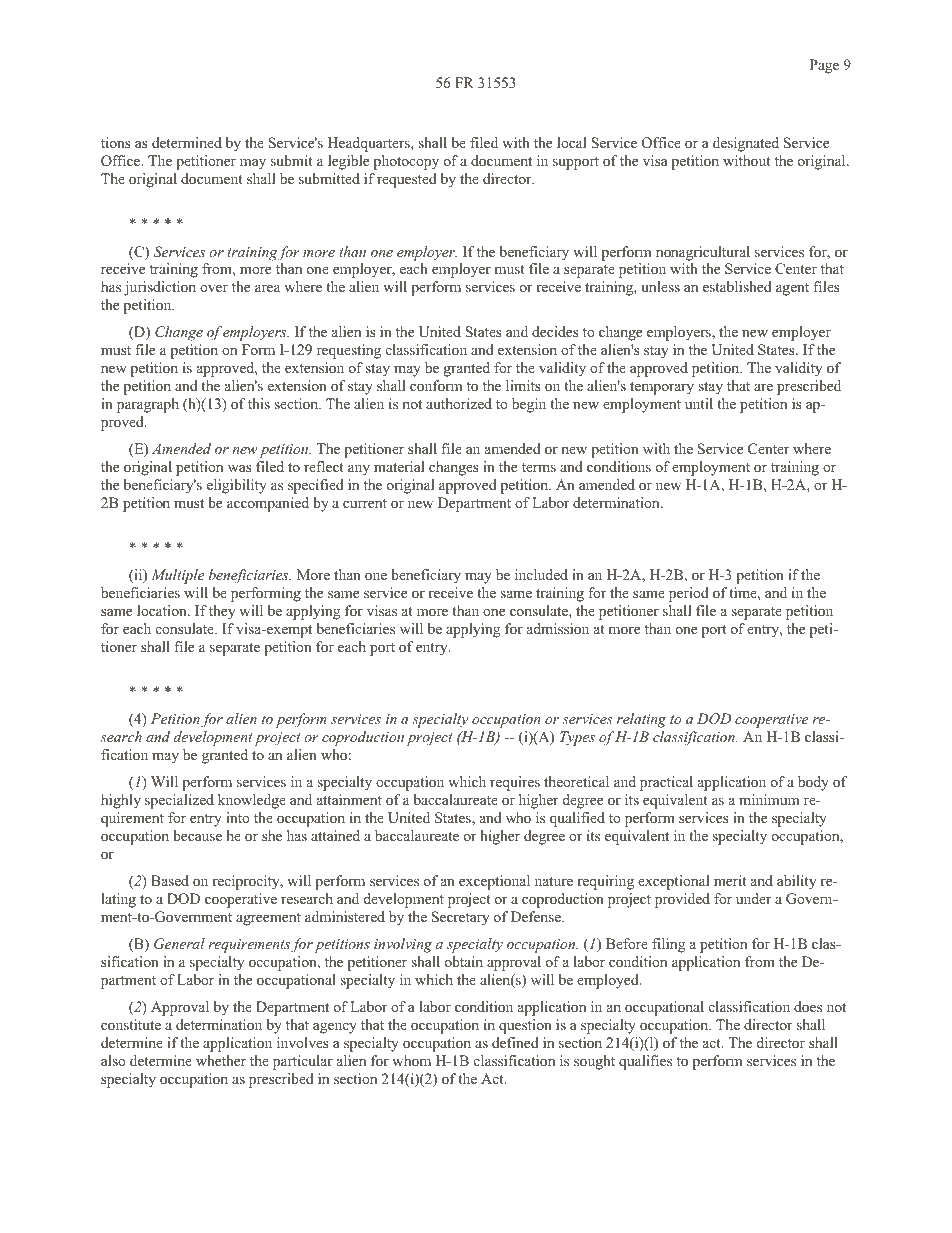  What do you see at coordinates (406, 162) in the screenshot?
I see `photocopy` at bounding box center [406, 162].
